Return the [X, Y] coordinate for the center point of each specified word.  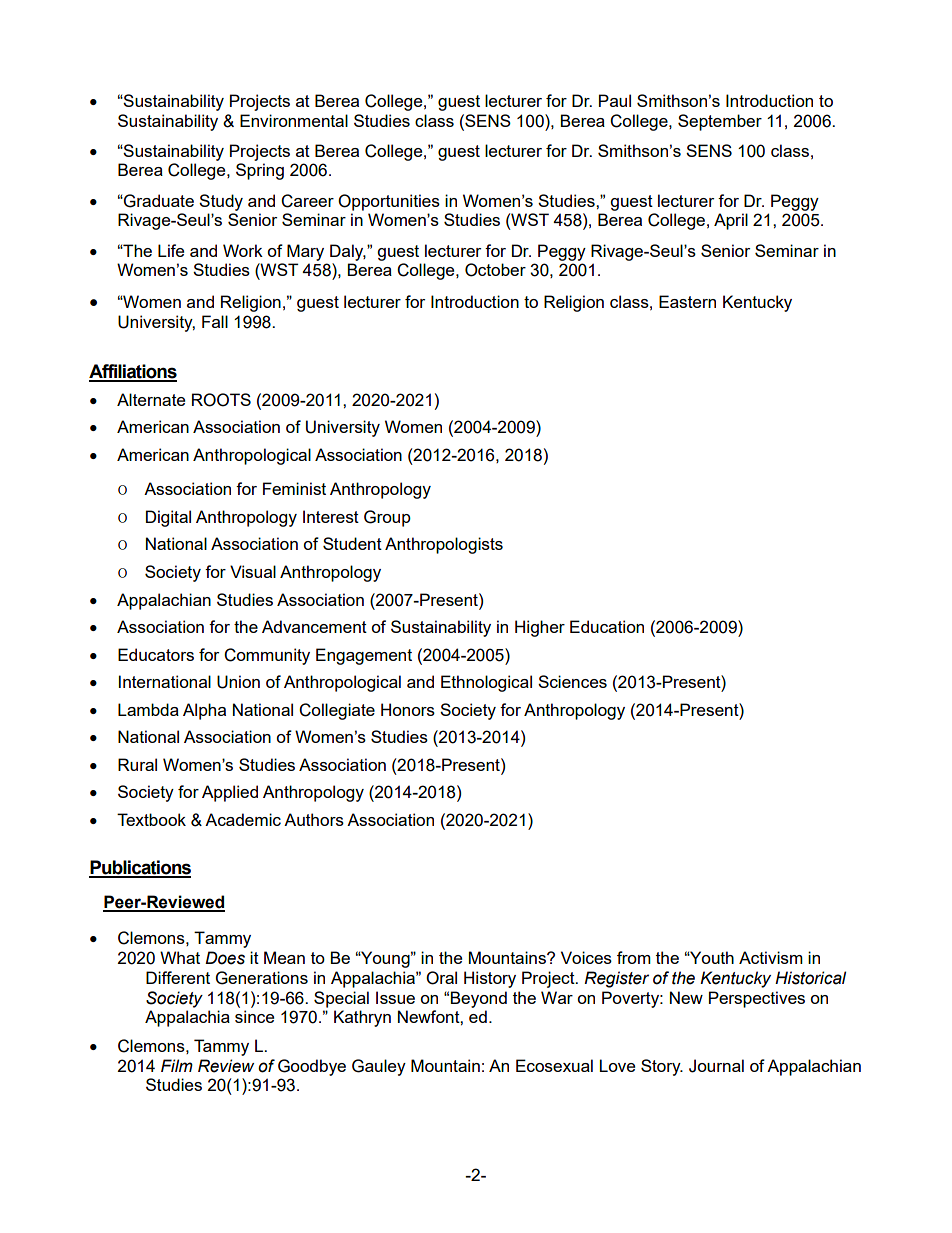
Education [607, 626]
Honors [408, 709]
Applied [230, 793]
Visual [253, 571]
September [720, 122]
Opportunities [389, 202]
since [254, 1016]
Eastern [687, 301]
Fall [215, 321]
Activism [771, 957]
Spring [260, 171]
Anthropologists [444, 545]
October [495, 270]
